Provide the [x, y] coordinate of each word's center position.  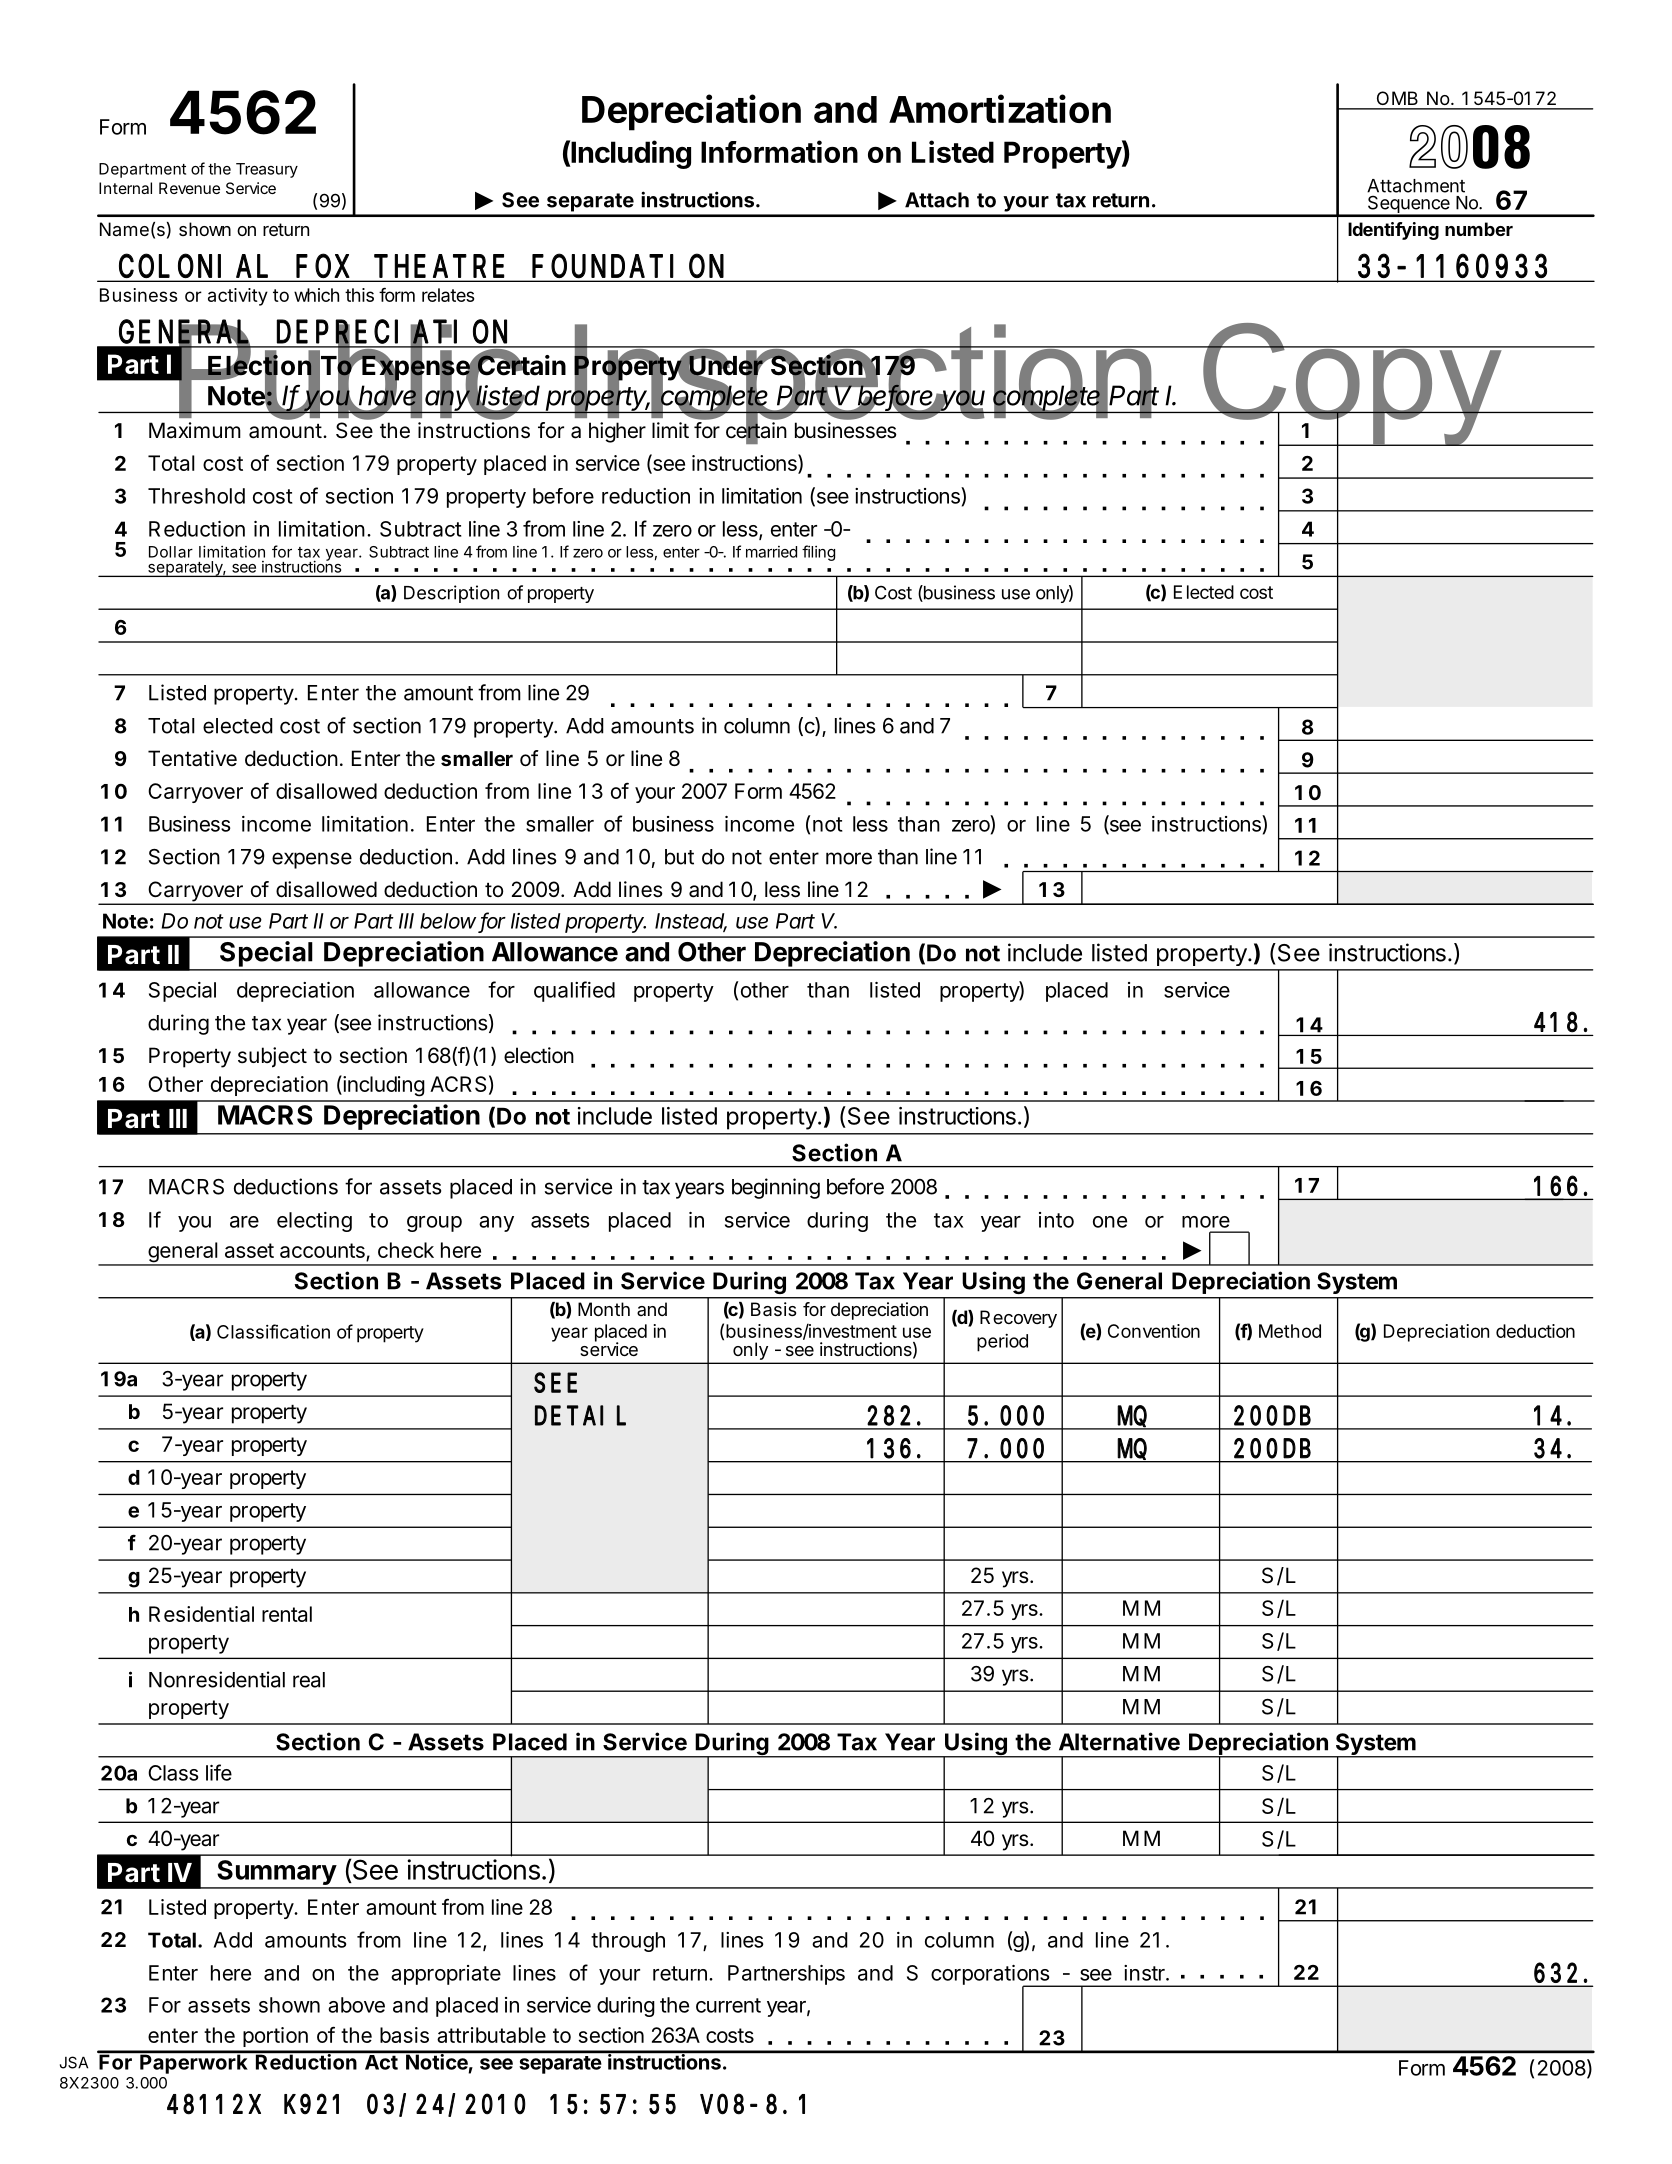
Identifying [1393, 231]
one [1110, 1222]
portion [275, 2037]
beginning [776, 1188]
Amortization [1000, 108]
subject [272, 1057]
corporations [991, 1976]
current [728, 2005]
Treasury [267, 170]
